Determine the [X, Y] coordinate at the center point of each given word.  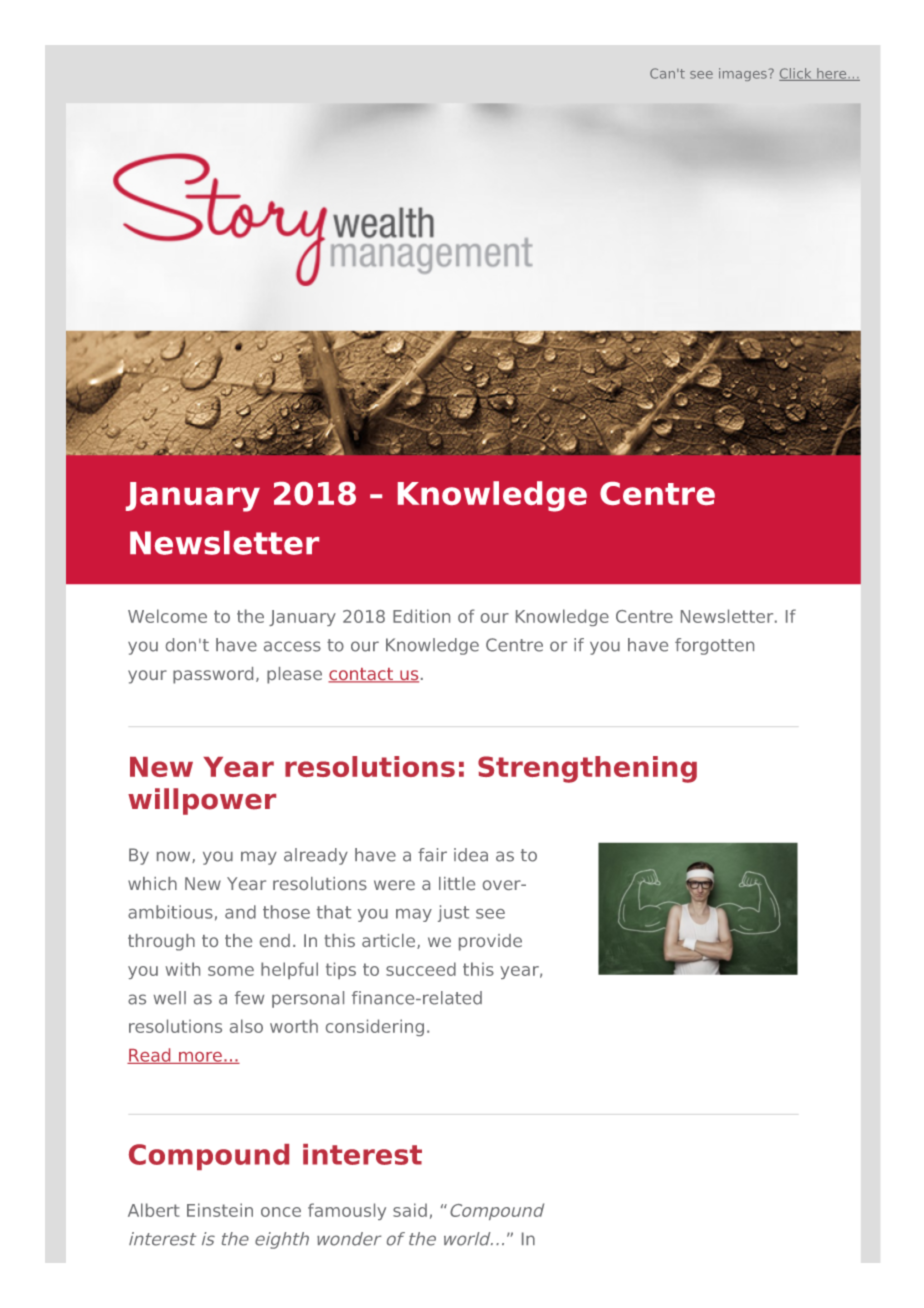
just [453, 913]
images [744, 74]
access [292, 646]
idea [471, 855]
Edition [421, 616]
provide [490, 942]
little [457, 883]
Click [796, 74]
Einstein [220, 1210]
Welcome [167, 616]
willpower [202, 801]
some [231, 971]
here [832, 74]
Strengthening [587, 769]
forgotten [714, 646]
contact [362, 675]
